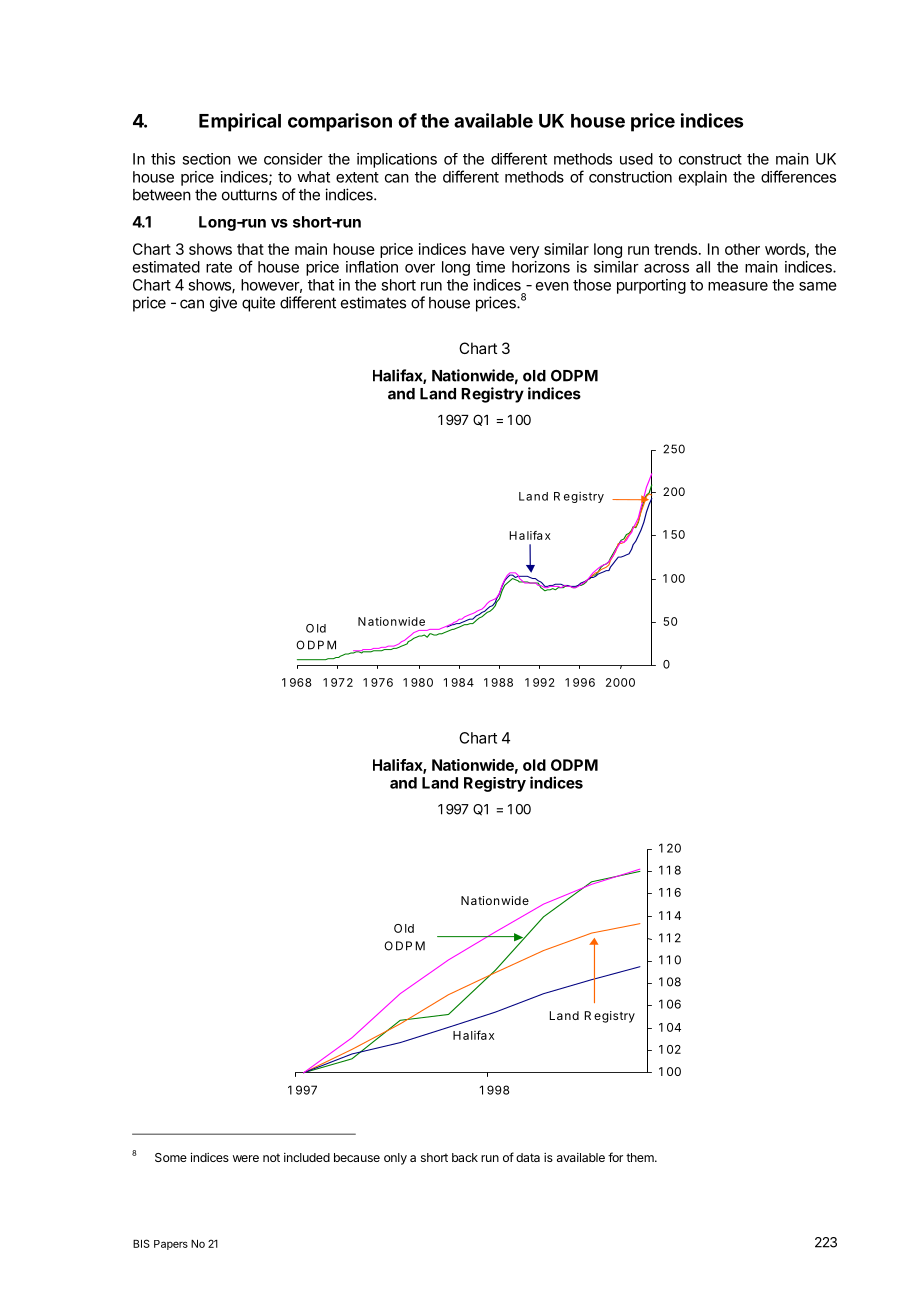  I want to click on back, so click(465, 1157).
